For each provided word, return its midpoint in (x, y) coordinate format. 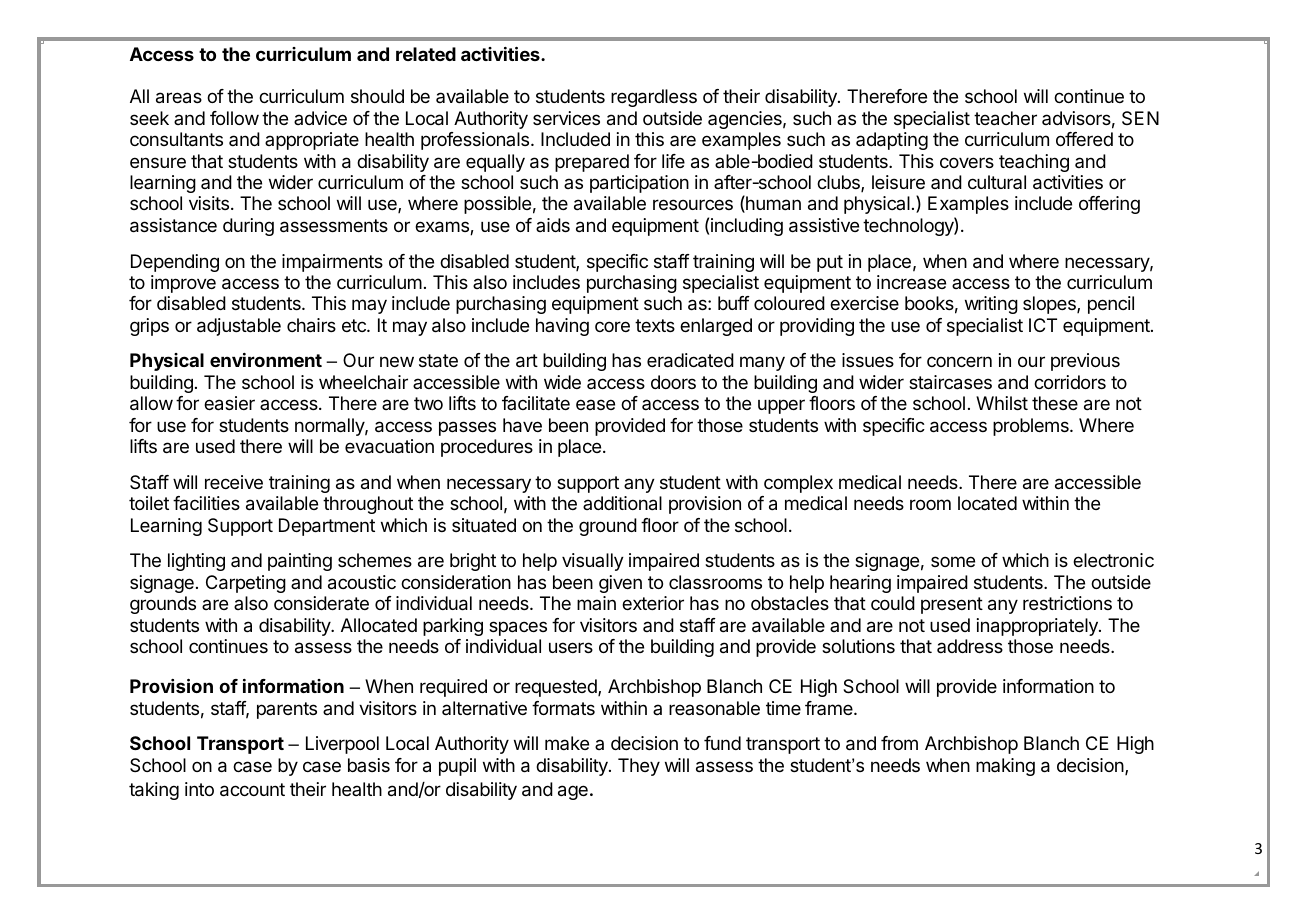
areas (179, 98)
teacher (1005, 118)
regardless (654, 98)
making (1005, 767)
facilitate (536, 403)
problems (1032, 427)
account (252, 790)
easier (229, 403)
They (639, 767)
